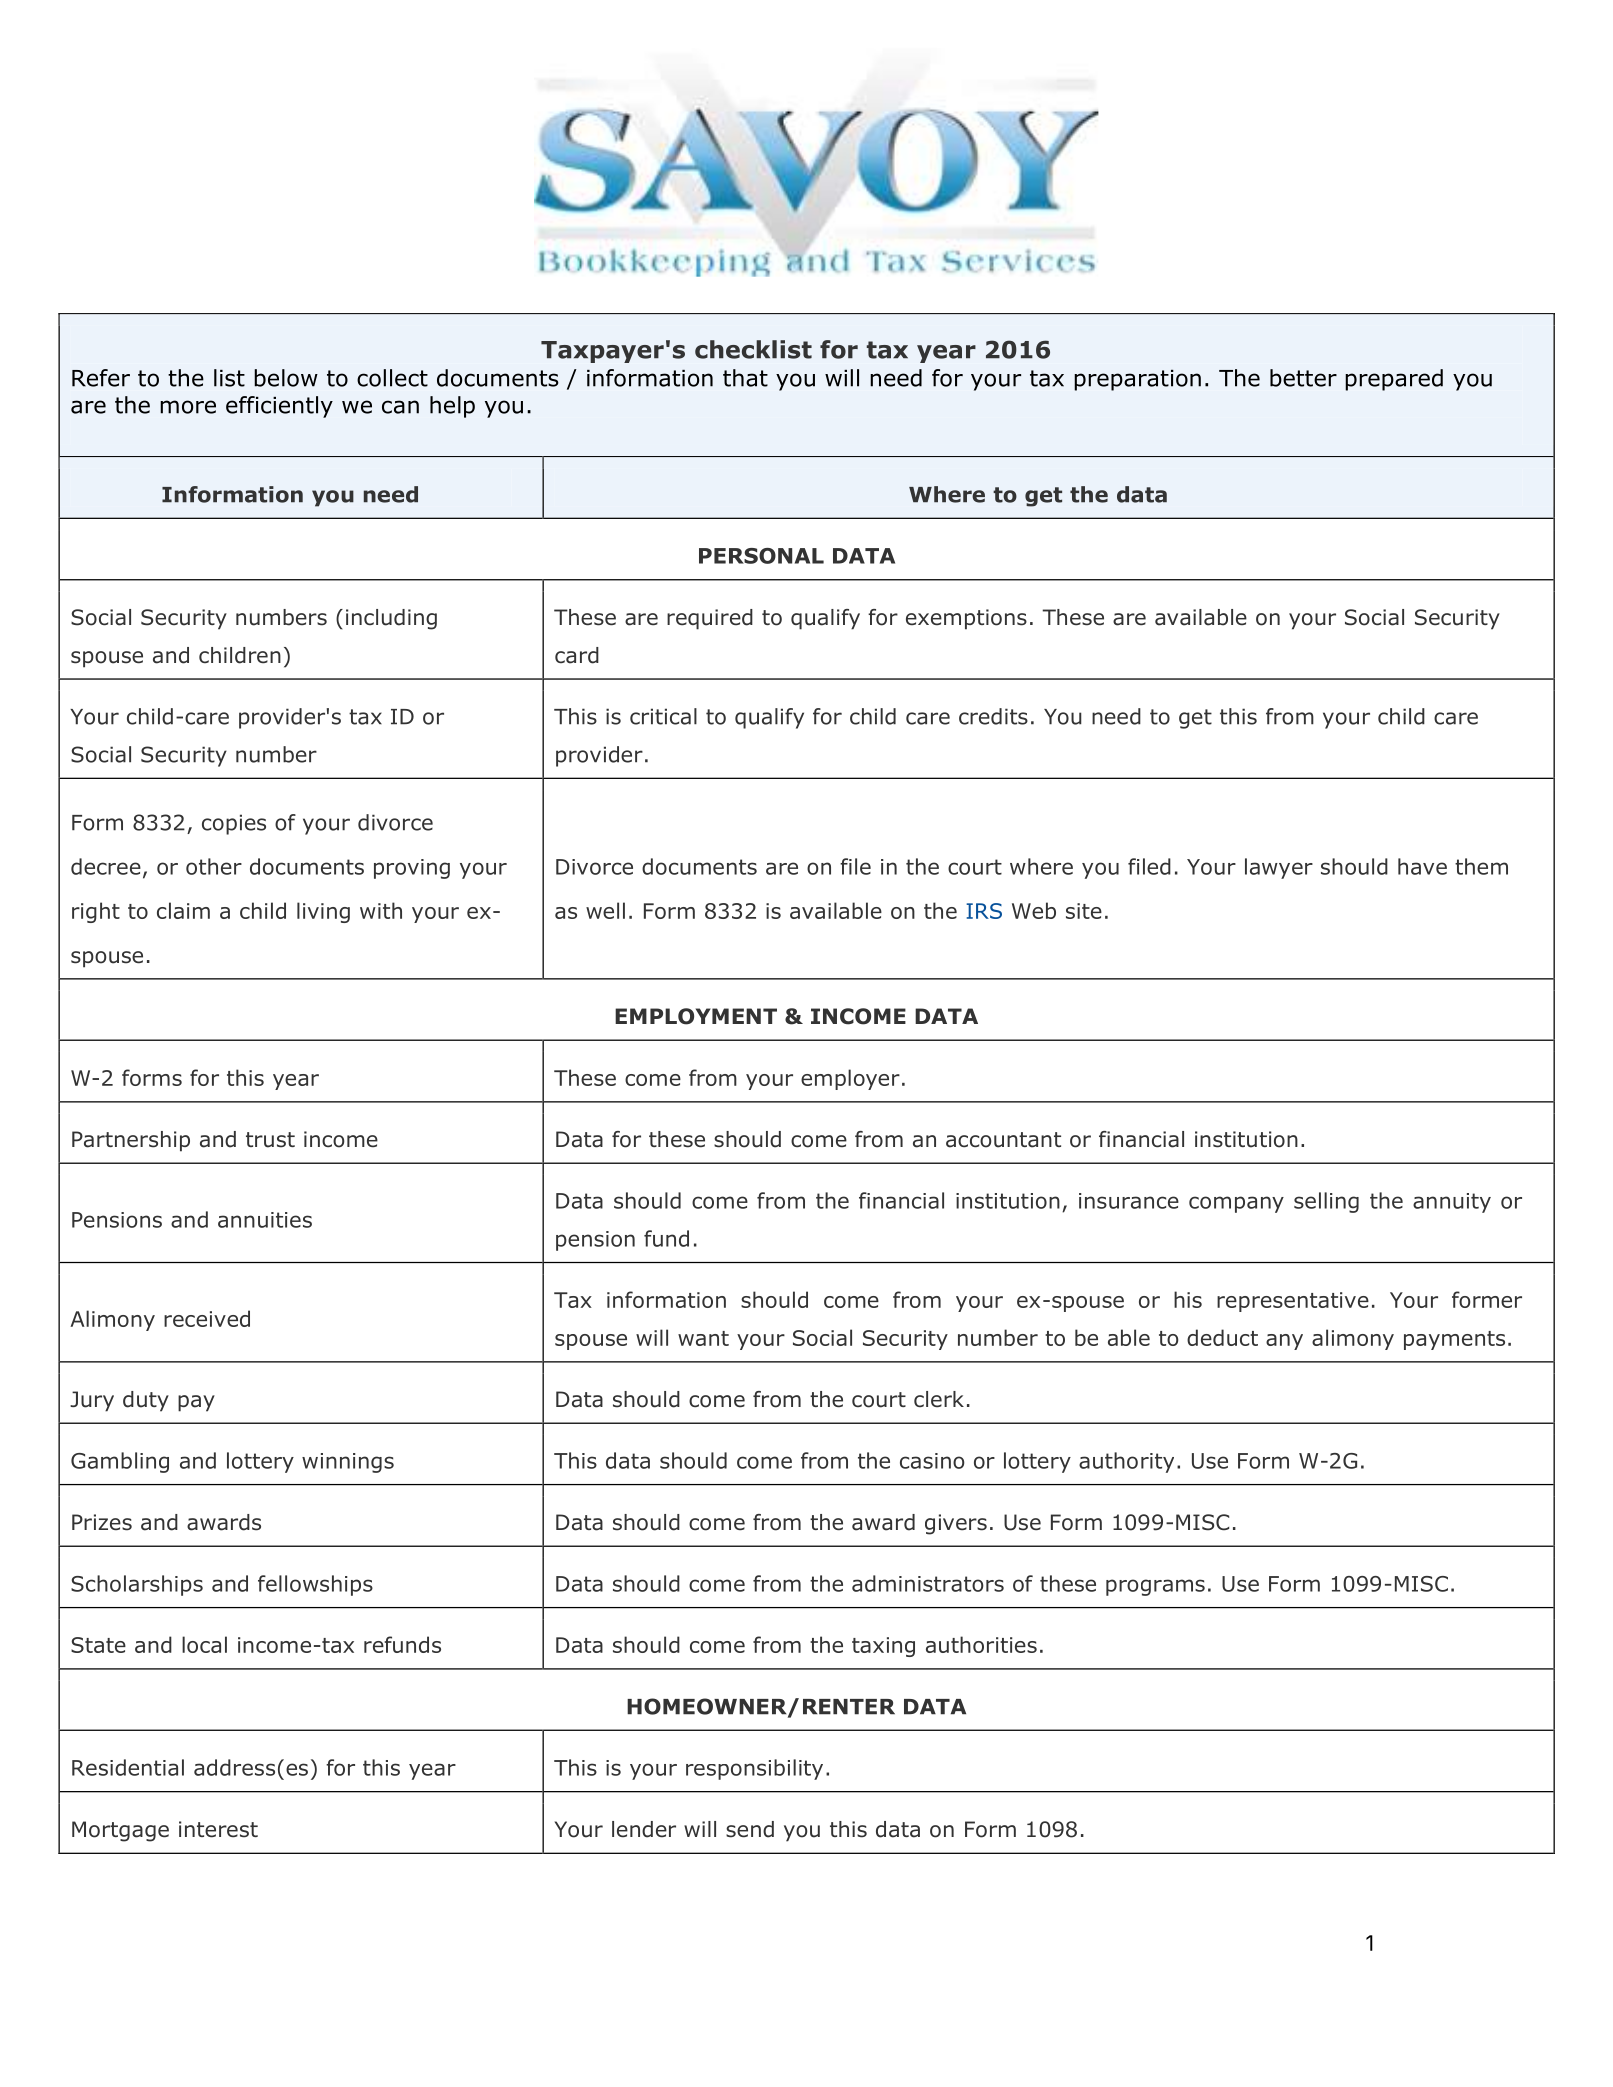  Describe the element at coordinates (745, 378) in the screenshot. I see `that` at that location.
